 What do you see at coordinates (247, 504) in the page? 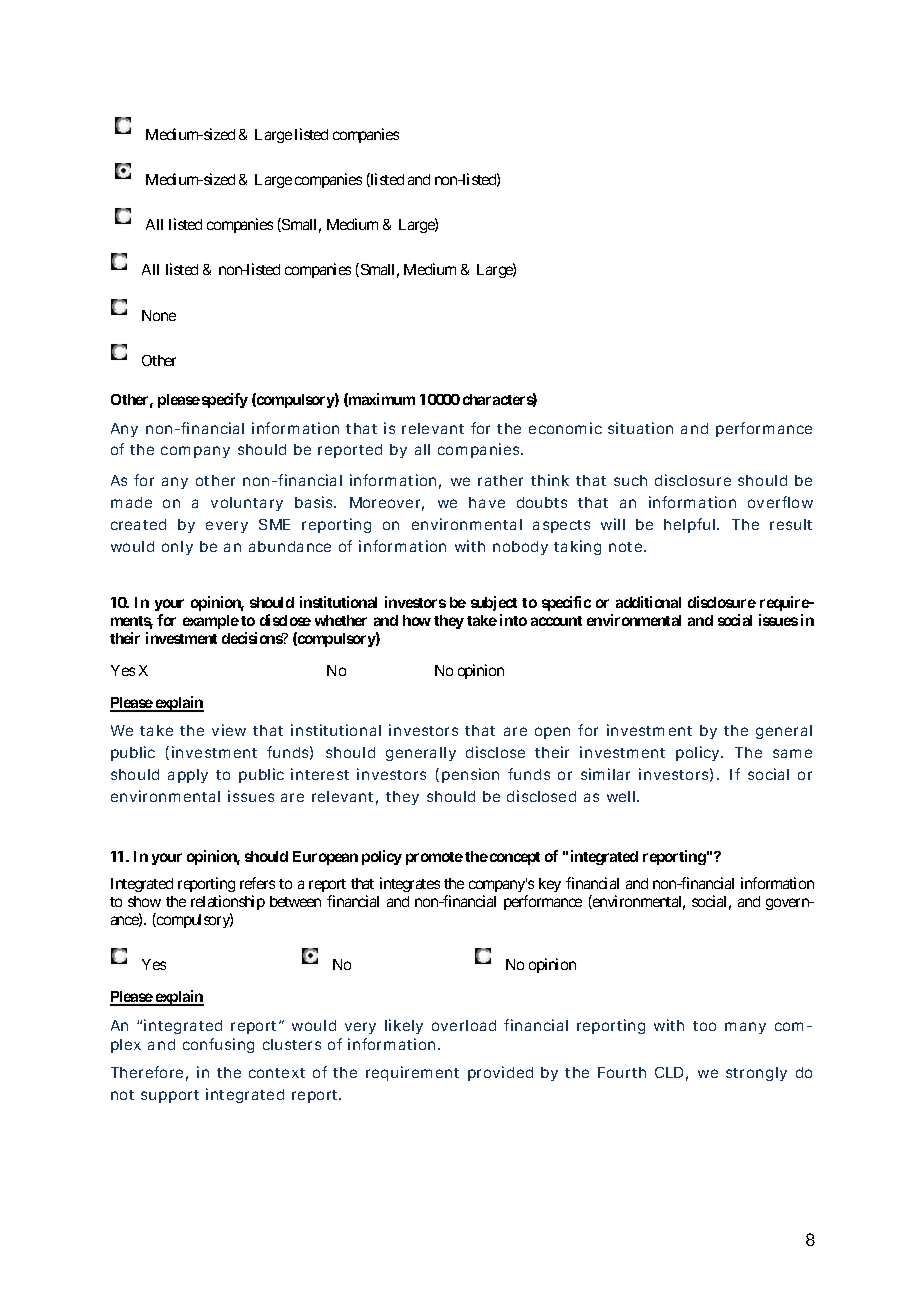
I see `voluntary` at bounding box center [247, 504].
